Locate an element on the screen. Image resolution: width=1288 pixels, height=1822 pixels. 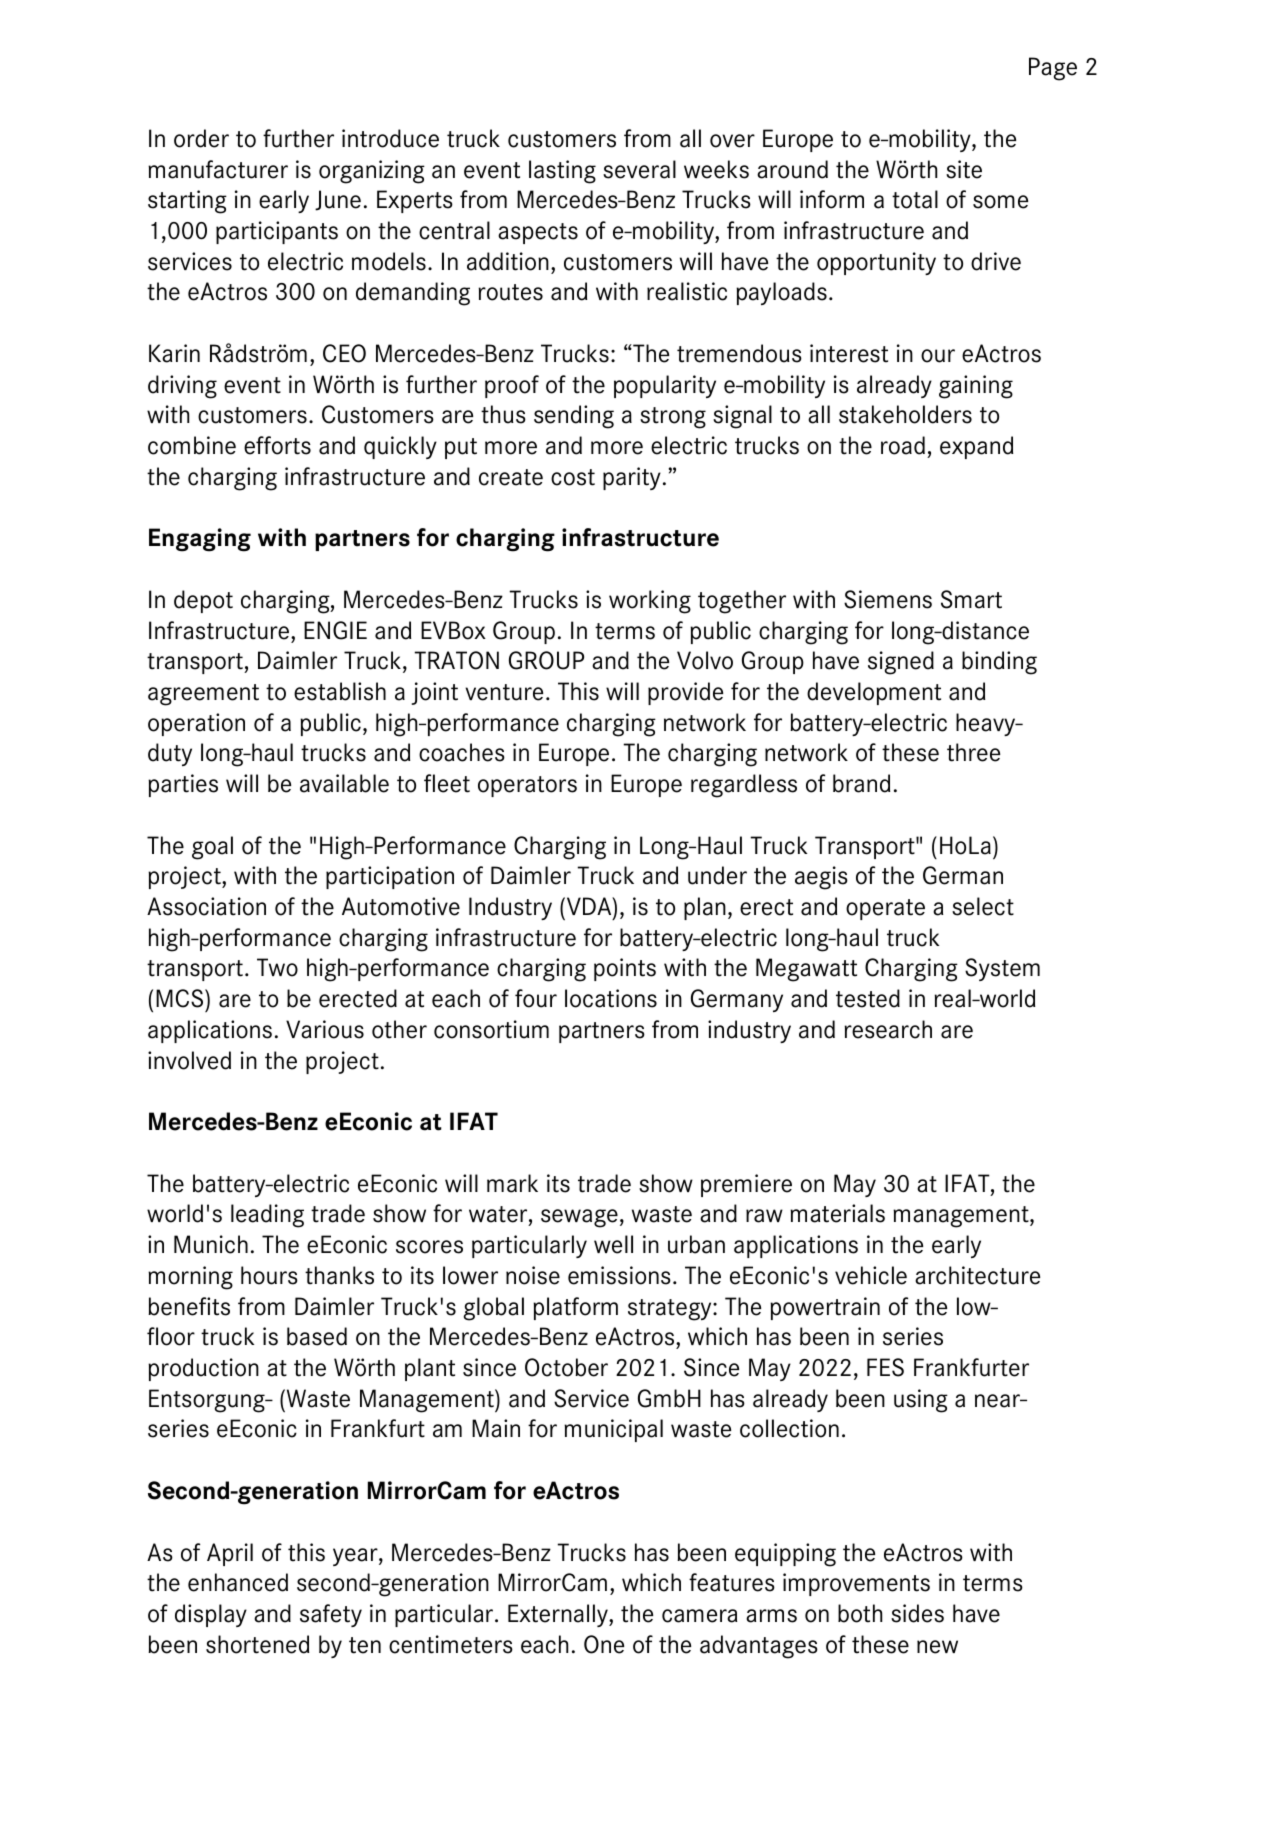
site is located at coordinates (964, 169).
